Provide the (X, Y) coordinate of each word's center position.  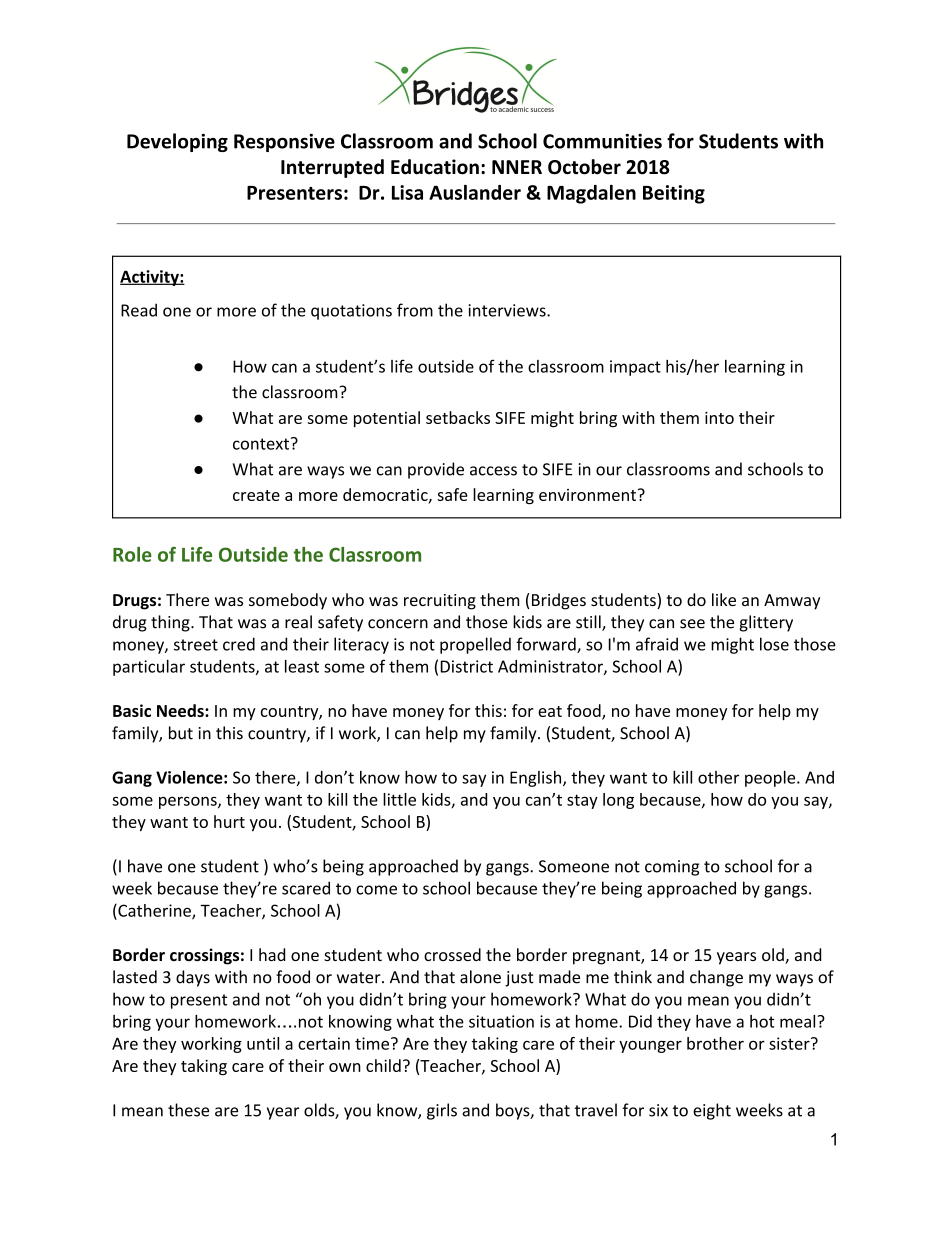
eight (712, 1111)
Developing (177, 142)
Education (435, 167)
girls (442, 1111)
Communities (602, 141)
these (188, 1110)
